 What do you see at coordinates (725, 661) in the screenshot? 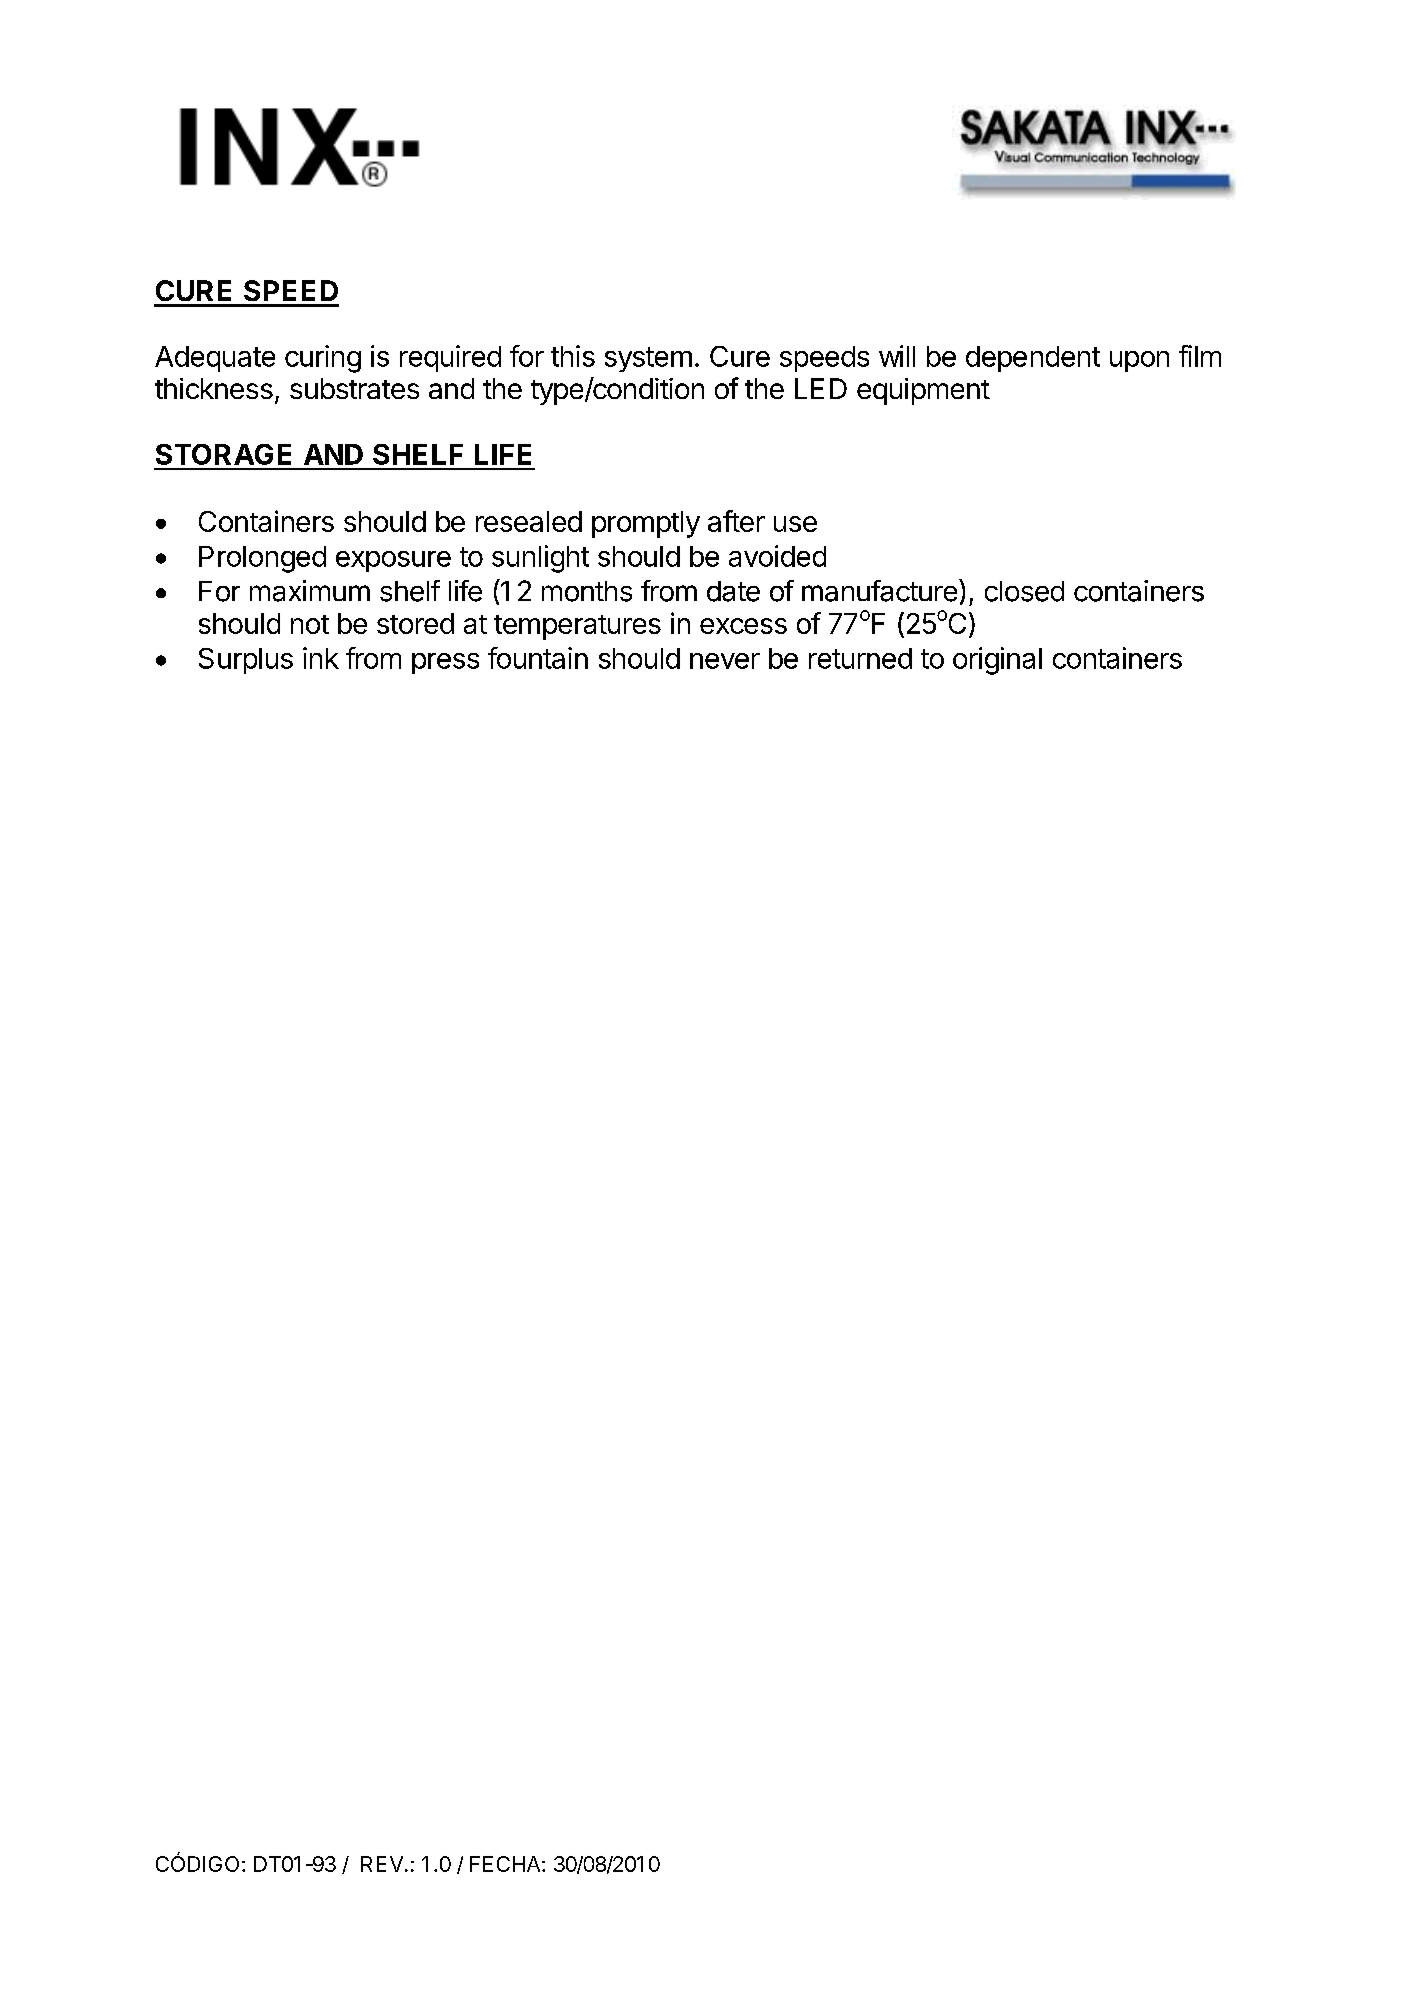
I see `never` at bounding box center [725, 661].
